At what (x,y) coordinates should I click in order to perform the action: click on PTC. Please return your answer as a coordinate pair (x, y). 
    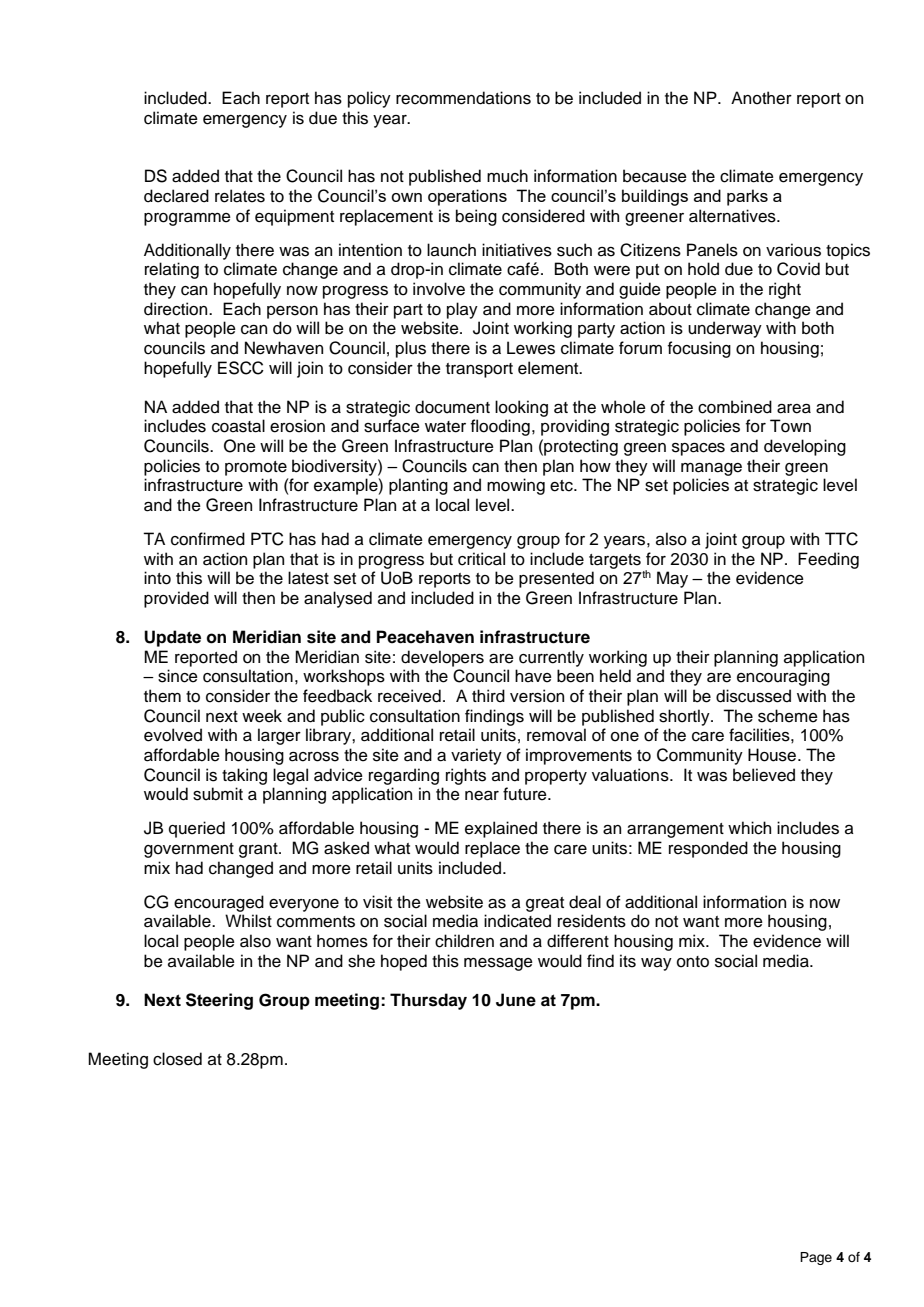
    Looking at the image, I should click on (267, 539).
